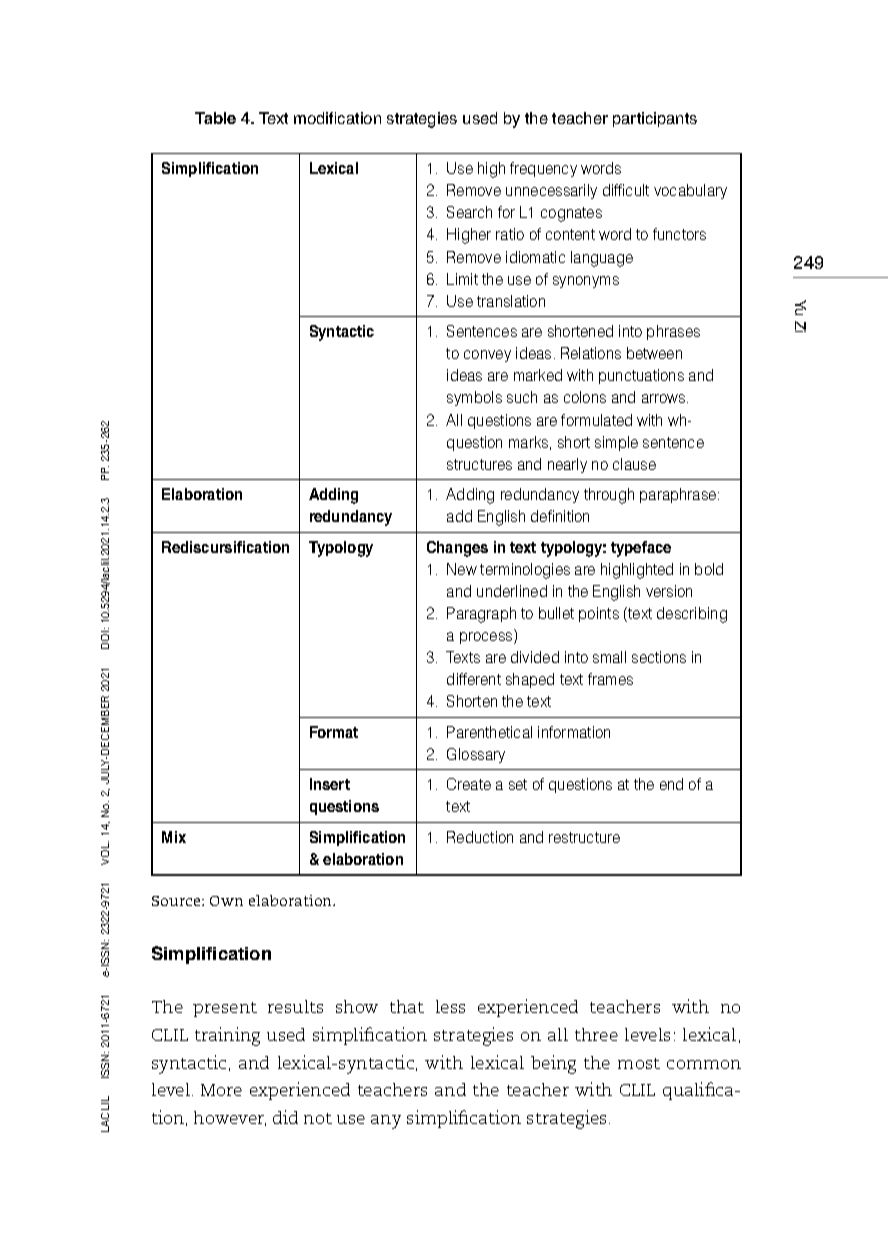 The image size is (888, 1254). Describe the element at coordinates (221, 1090) in the page. I see `More` at that location.
